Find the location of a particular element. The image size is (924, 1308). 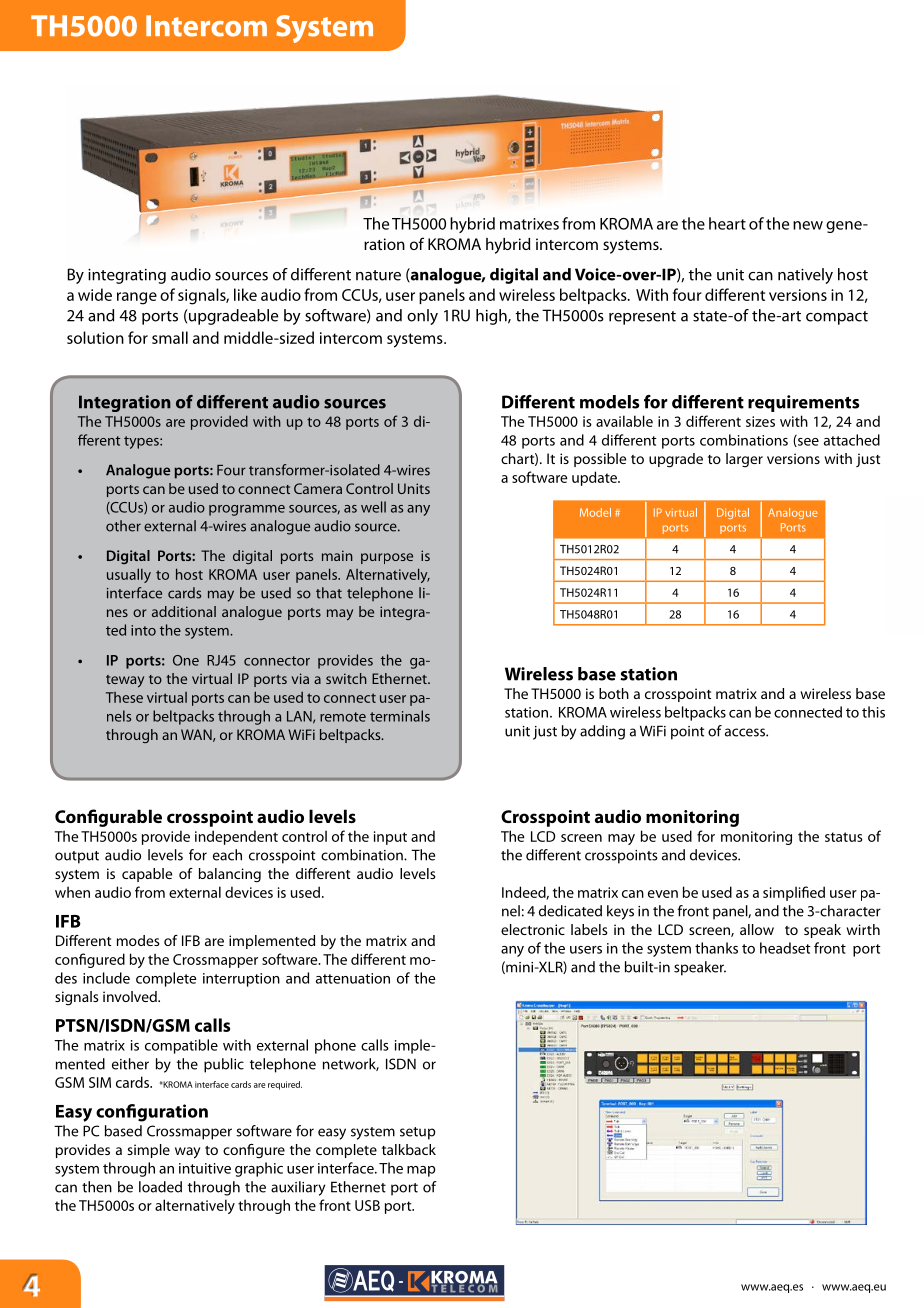

new is located at coordinates (808, 225).
